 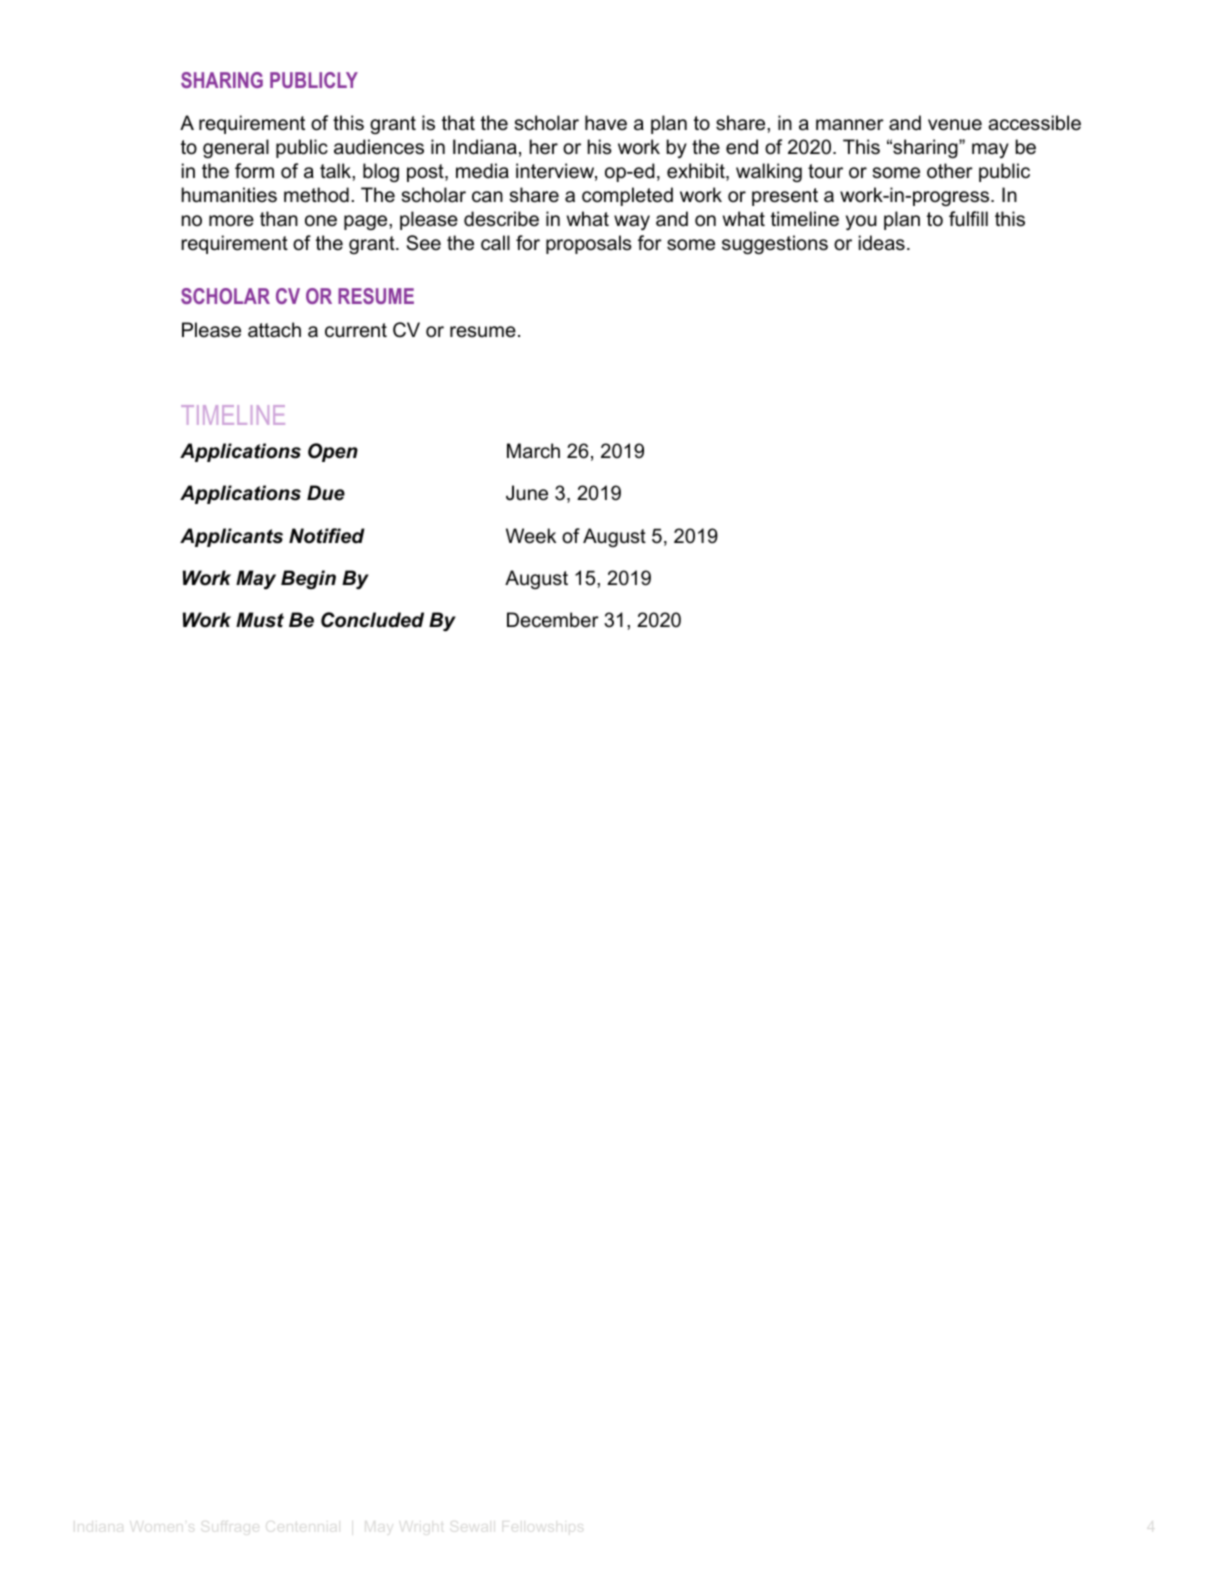 I want to click on Week, so click(x=531, y=536).
